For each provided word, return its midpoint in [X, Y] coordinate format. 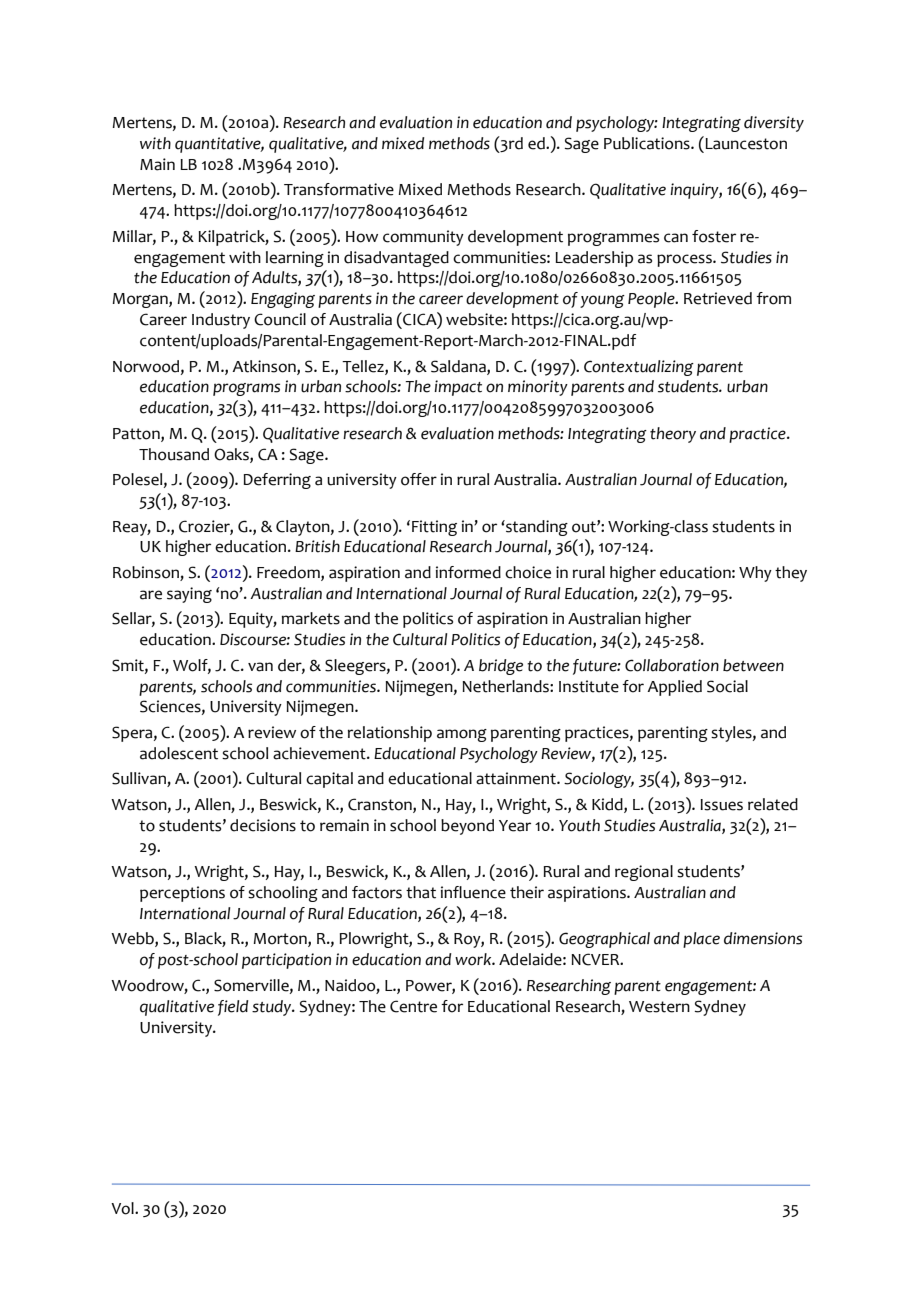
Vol [123, 1208]
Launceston [745, 143]
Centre [413, 1006]
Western [659, 1007]
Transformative [339, 189]
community [423, 238]
